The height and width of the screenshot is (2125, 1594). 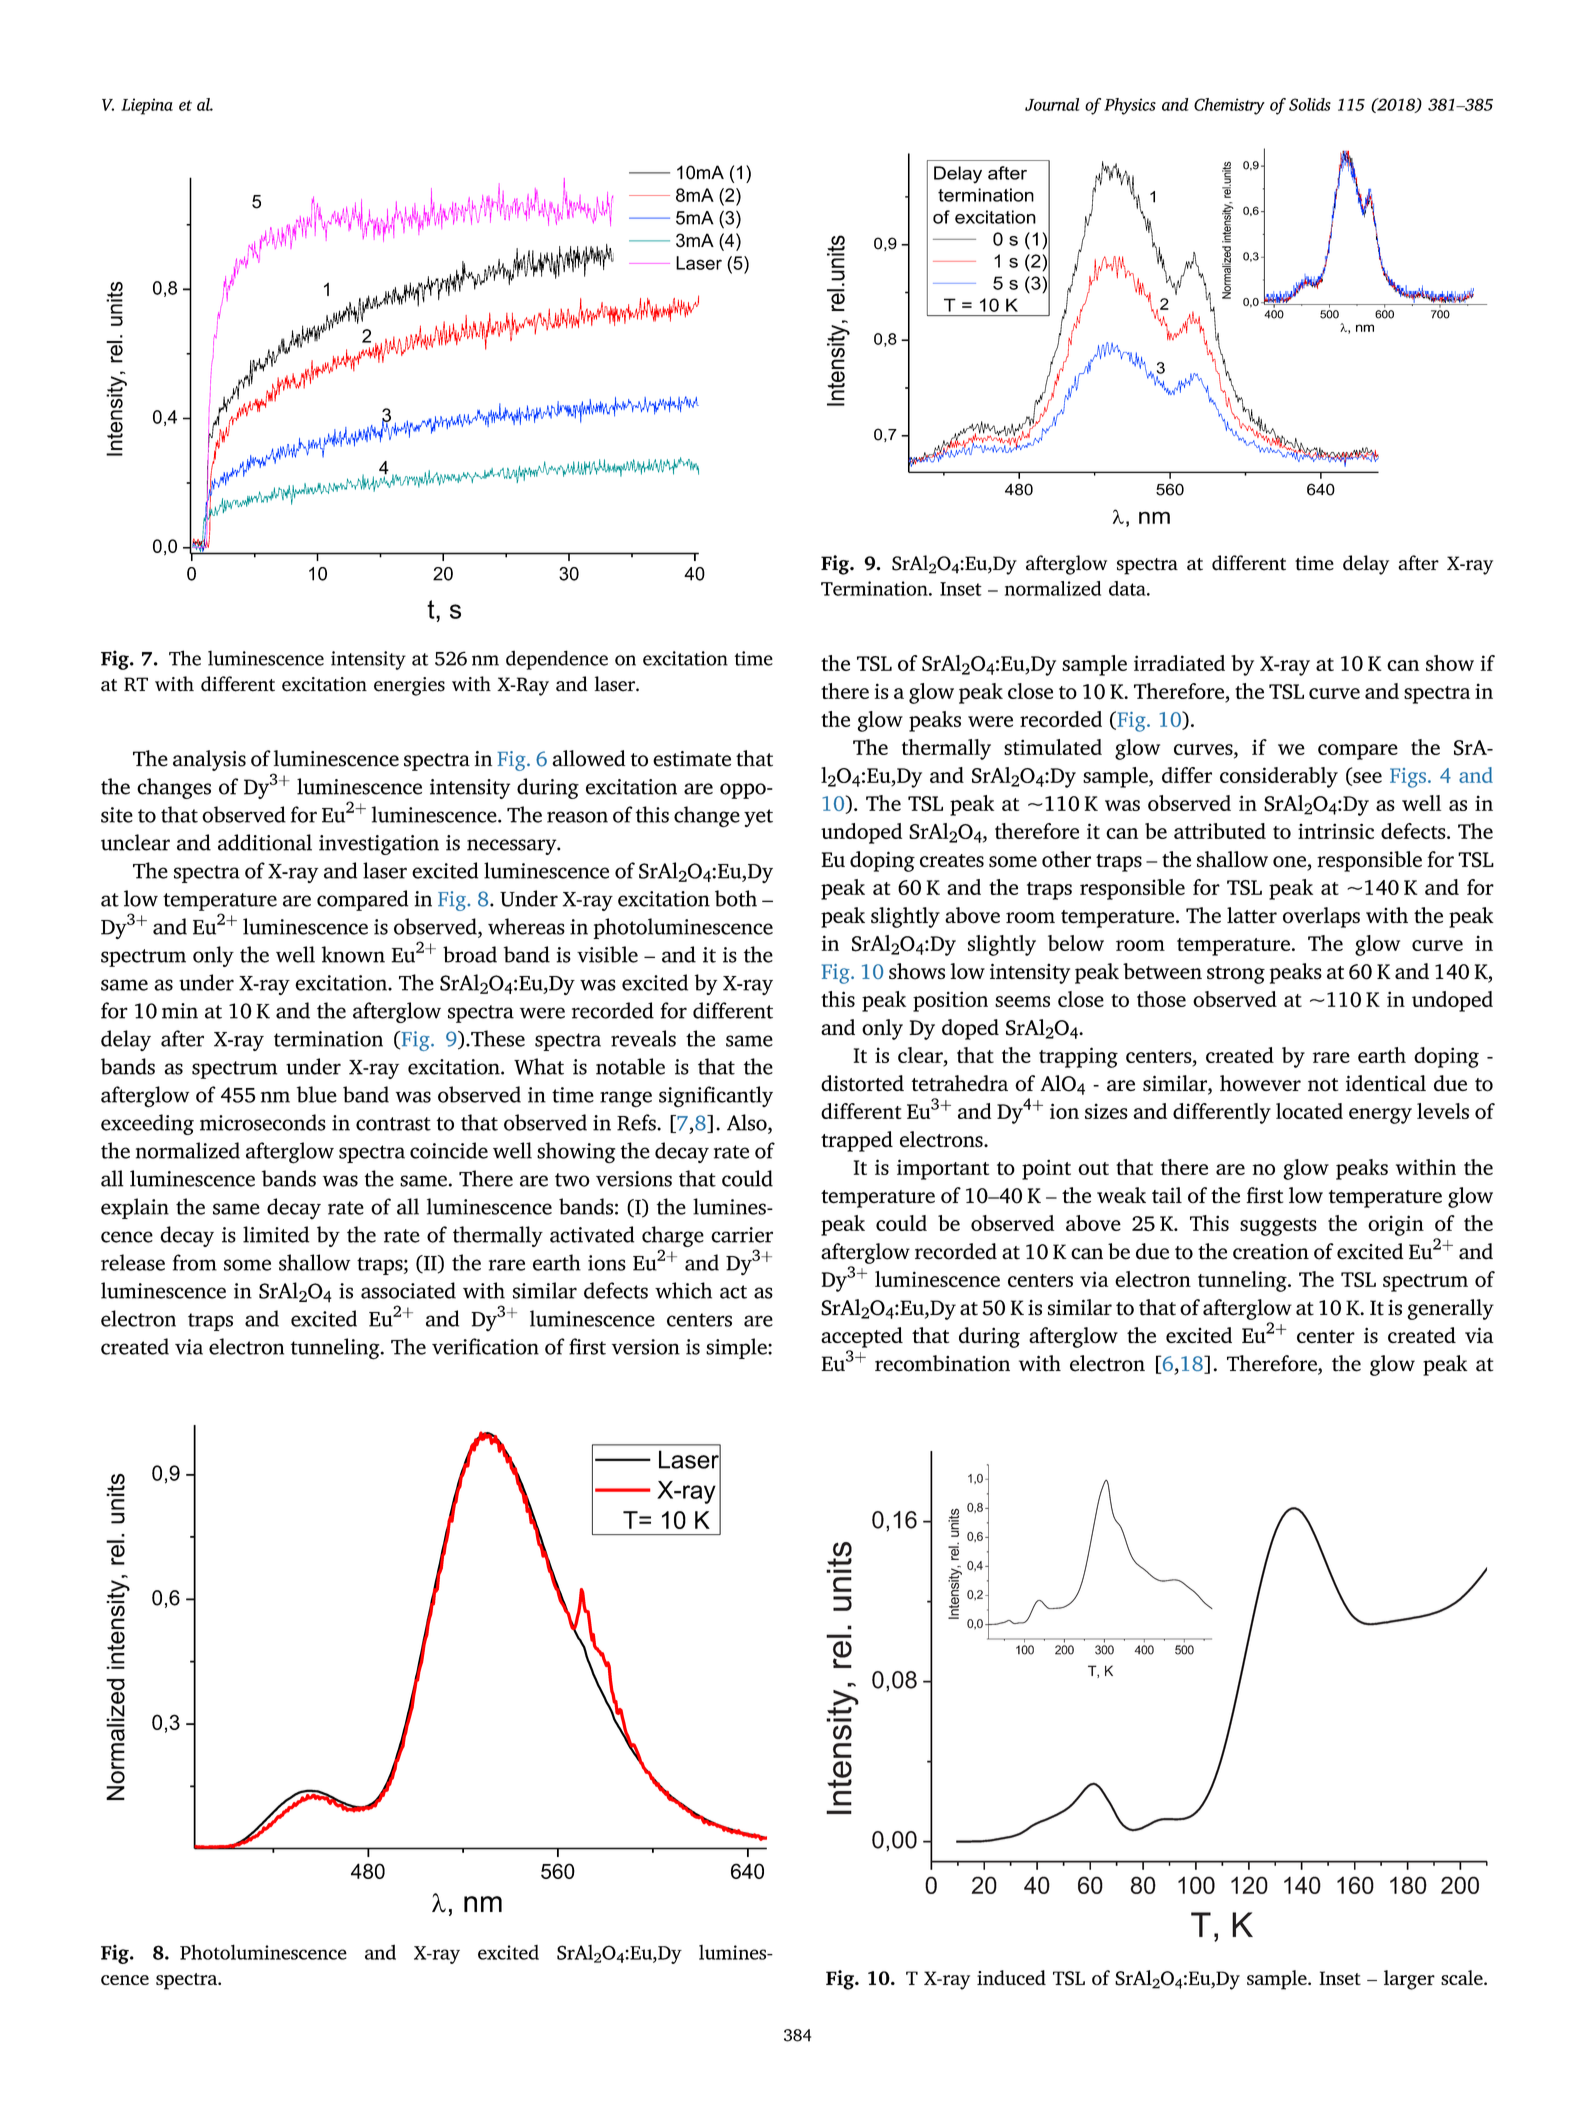 I want to click on larger, so click(x=1409, y=1980).
